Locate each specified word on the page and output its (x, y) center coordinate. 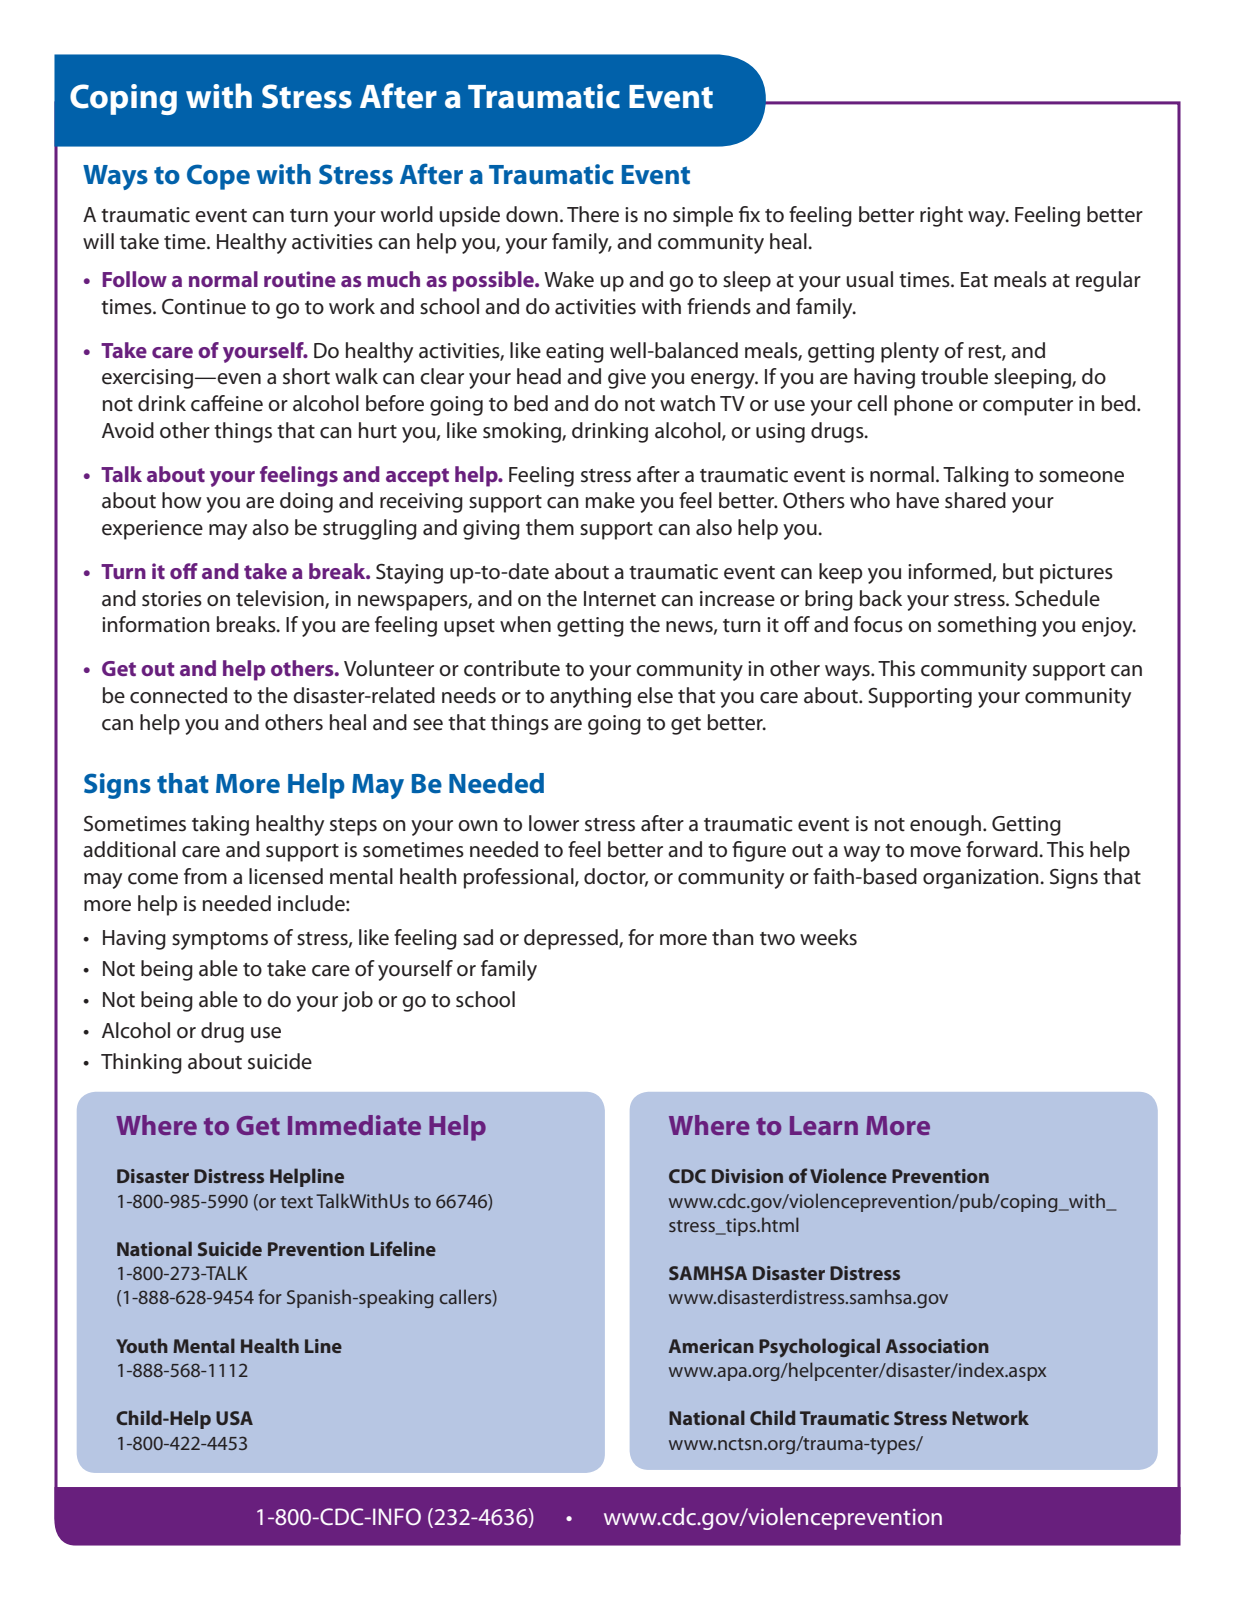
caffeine (227, 403)
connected (178, 695)
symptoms (220, 941)
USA (234, 1418)
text (297, 1202)
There (593, 214)
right (941, 216)
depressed (572, 939)
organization (982, 879)
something (987, 626)
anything (590, 697)
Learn (824, 1125)
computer (1028, 407)
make (610, 500)
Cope (218, 177)
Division (747, 1176)
